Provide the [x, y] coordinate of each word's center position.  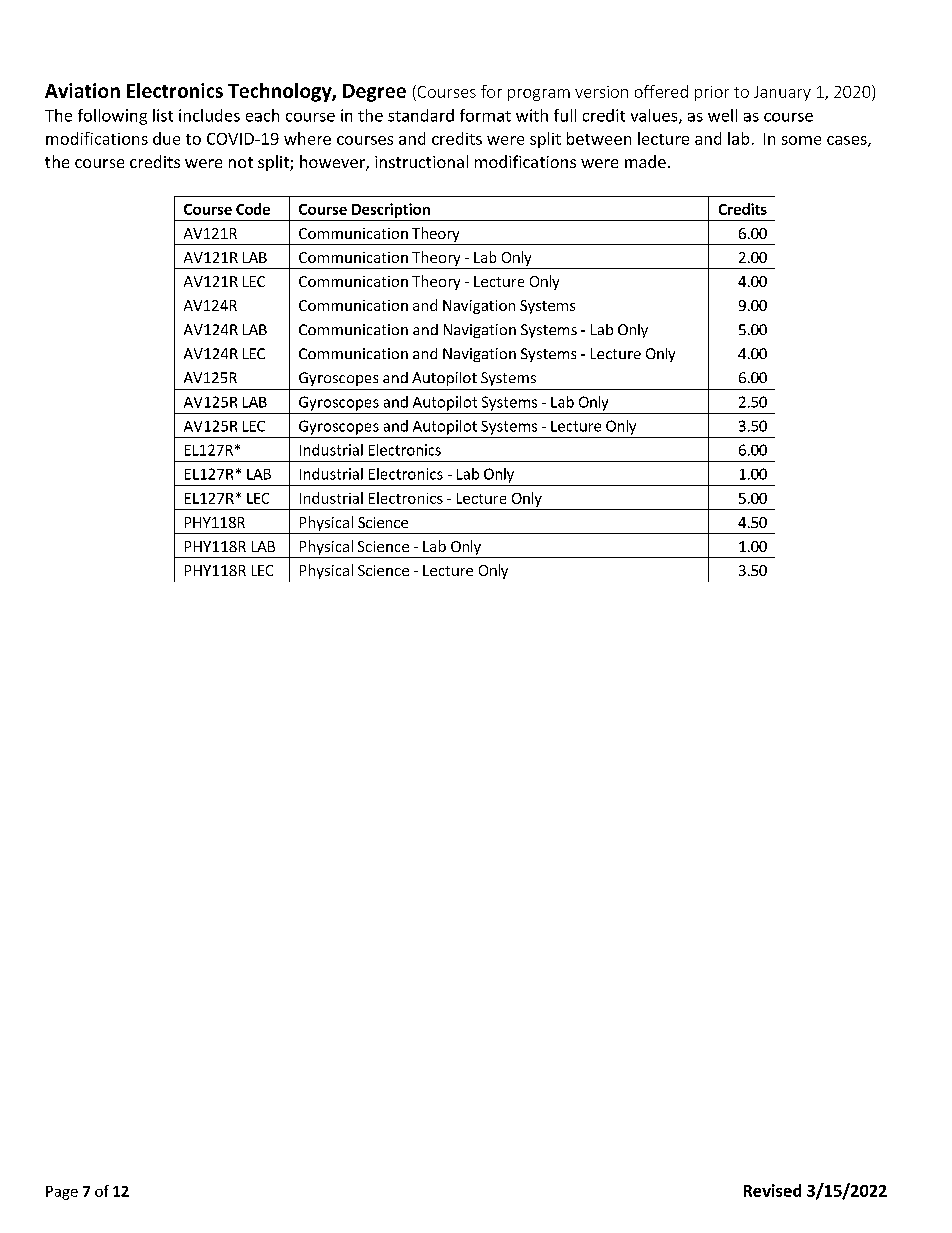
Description [391, 210]
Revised [772, 1190]
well [722, 115]
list [163, 115]
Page [62, 1193]
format [485, 115]
